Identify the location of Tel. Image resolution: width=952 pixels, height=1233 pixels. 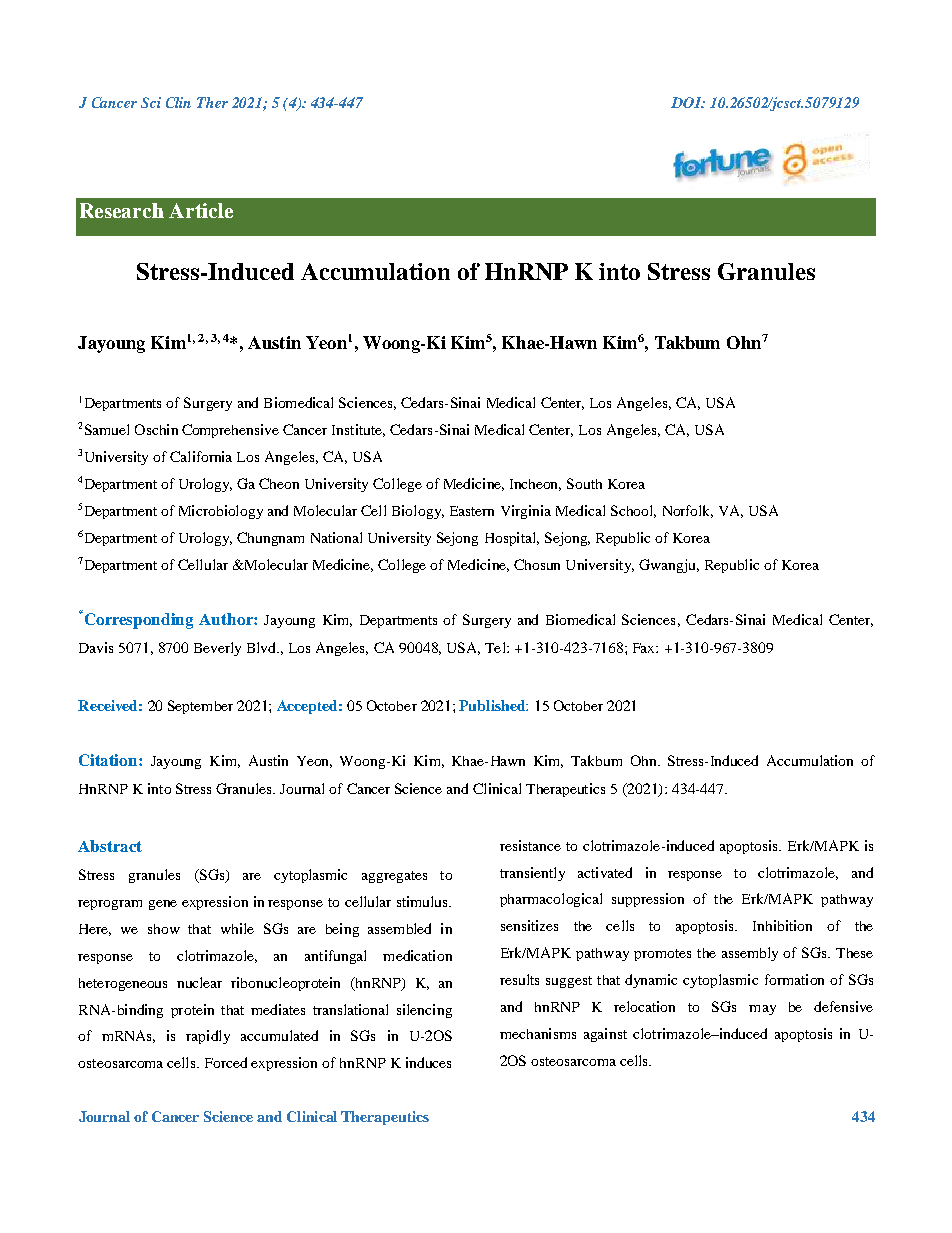
(496, 647).
